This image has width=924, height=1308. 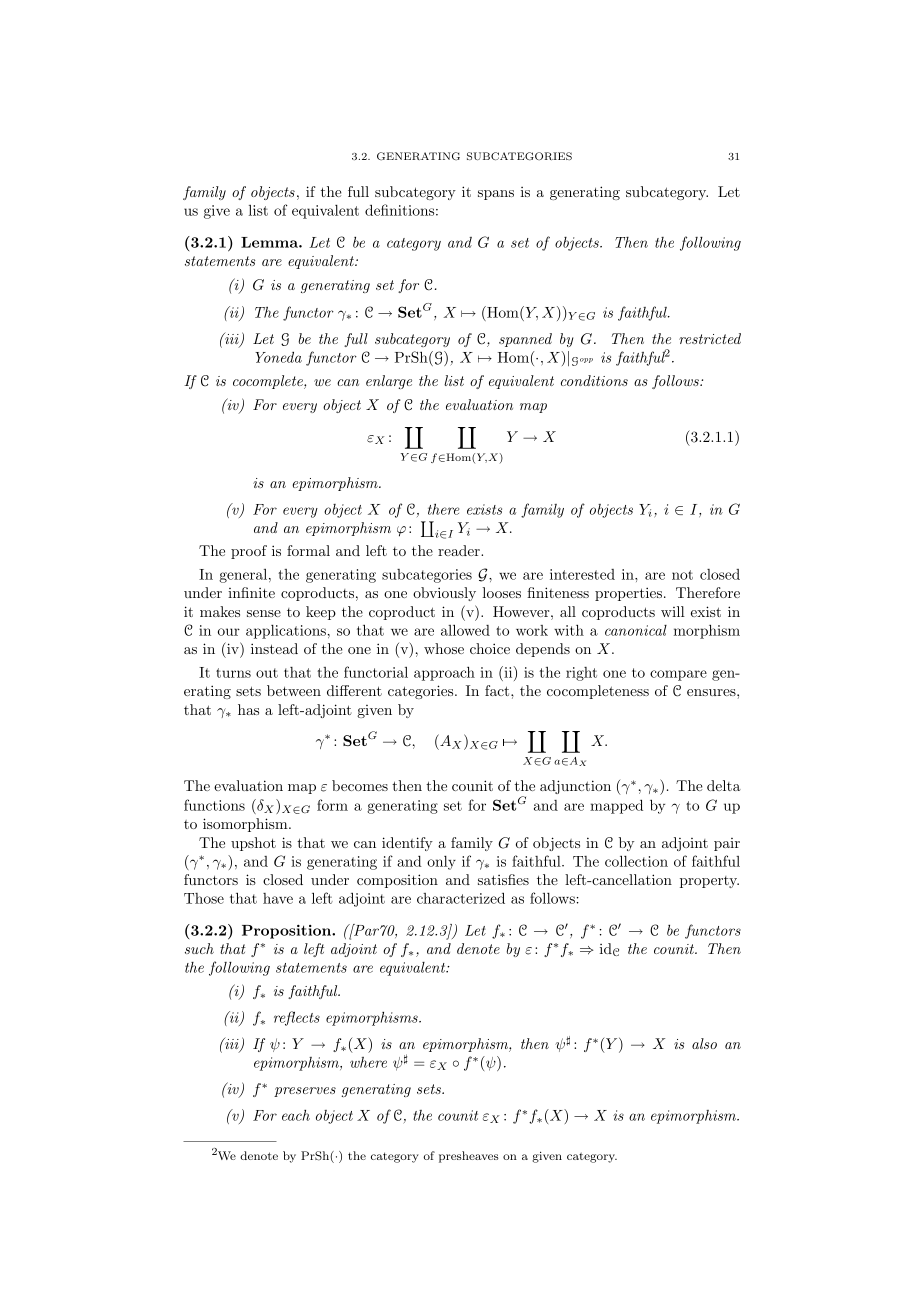 I want to click on reader, so click(x=460, y=550).
